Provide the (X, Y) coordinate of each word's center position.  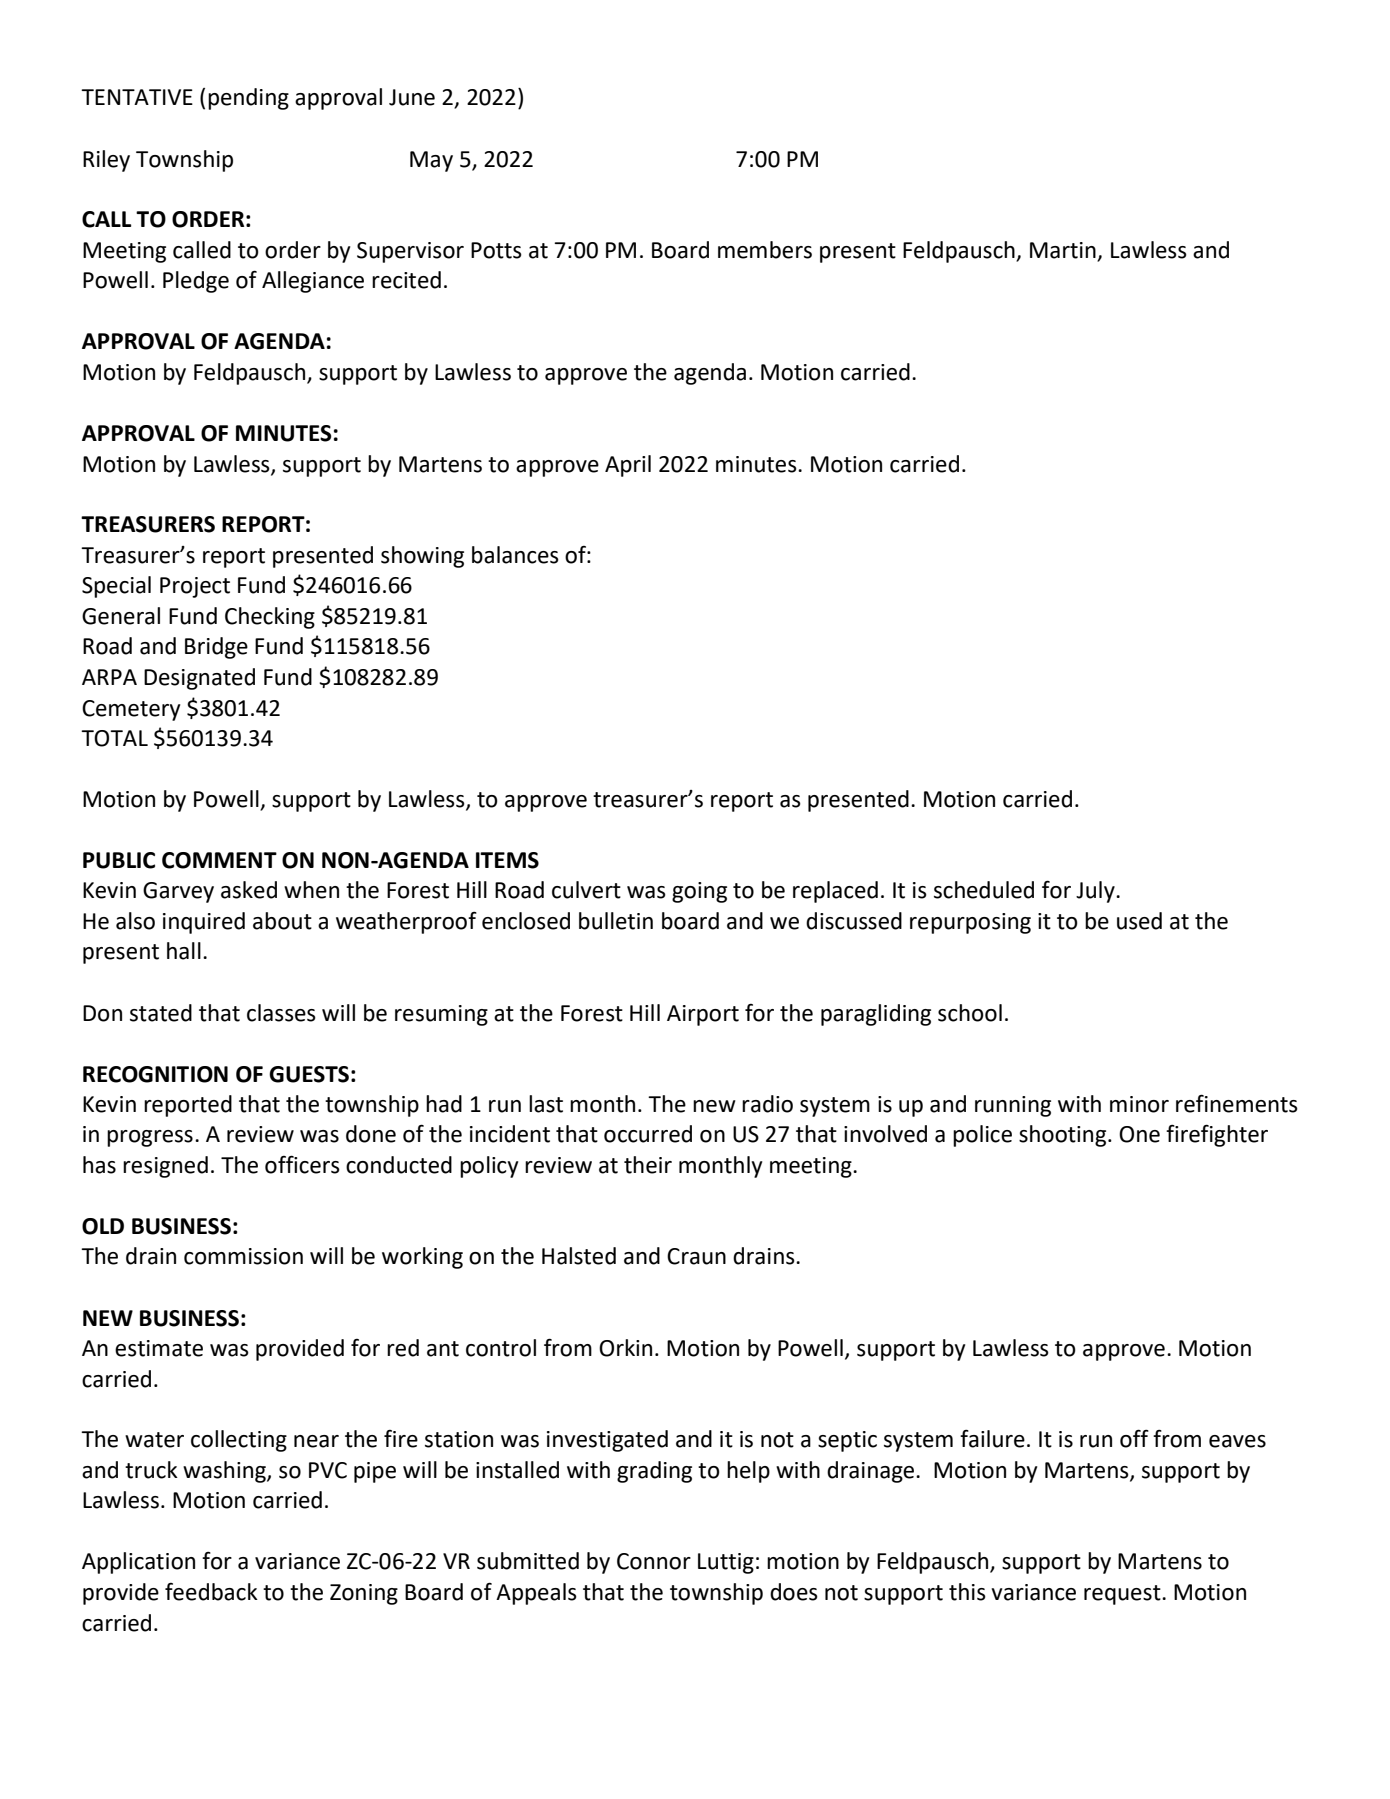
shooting (1064, 1136)
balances (515, 555)
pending (248, 99)
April (628, 466)
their (648, 1165)
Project (195, 587)
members (765, 250)
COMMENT (219, 860)
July (1096, 892)
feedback (211, 1592)
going (699, 892)
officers (302, 1164)
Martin (1064, 251)
